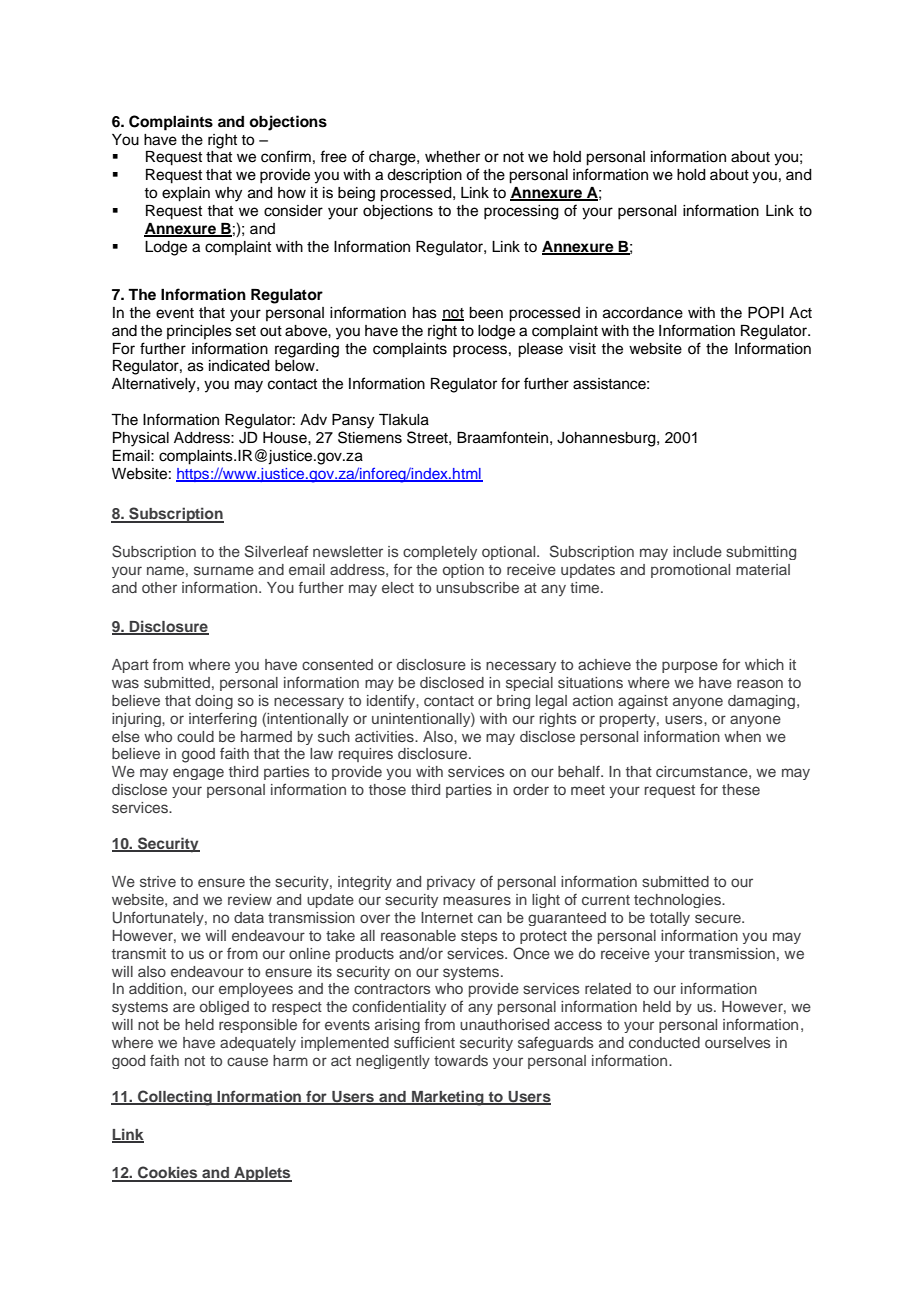  I want to click on accordance, so click(643, 313).
